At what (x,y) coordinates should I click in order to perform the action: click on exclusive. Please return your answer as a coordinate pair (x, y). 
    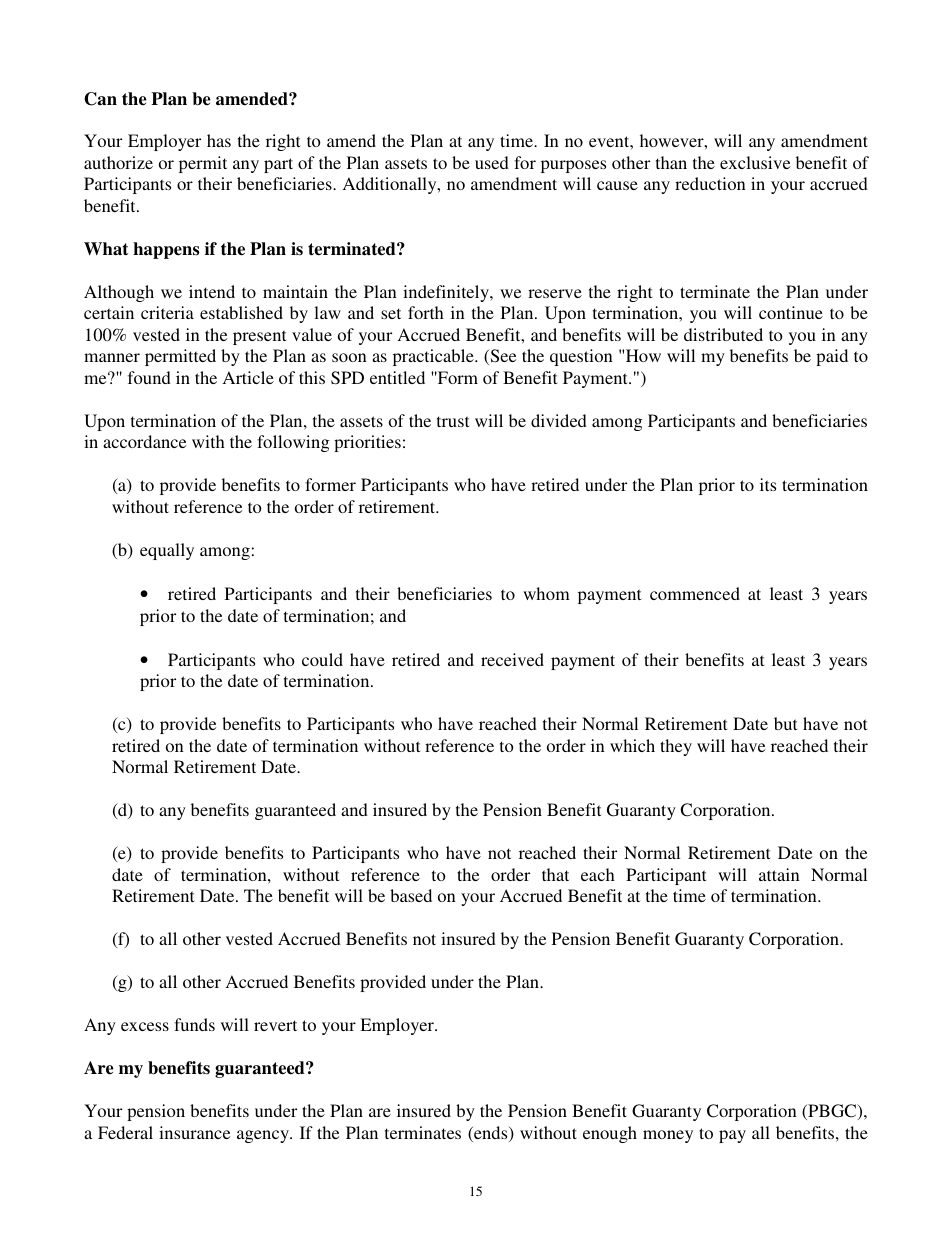
    Looking at the image, I should click on (755, 162).
